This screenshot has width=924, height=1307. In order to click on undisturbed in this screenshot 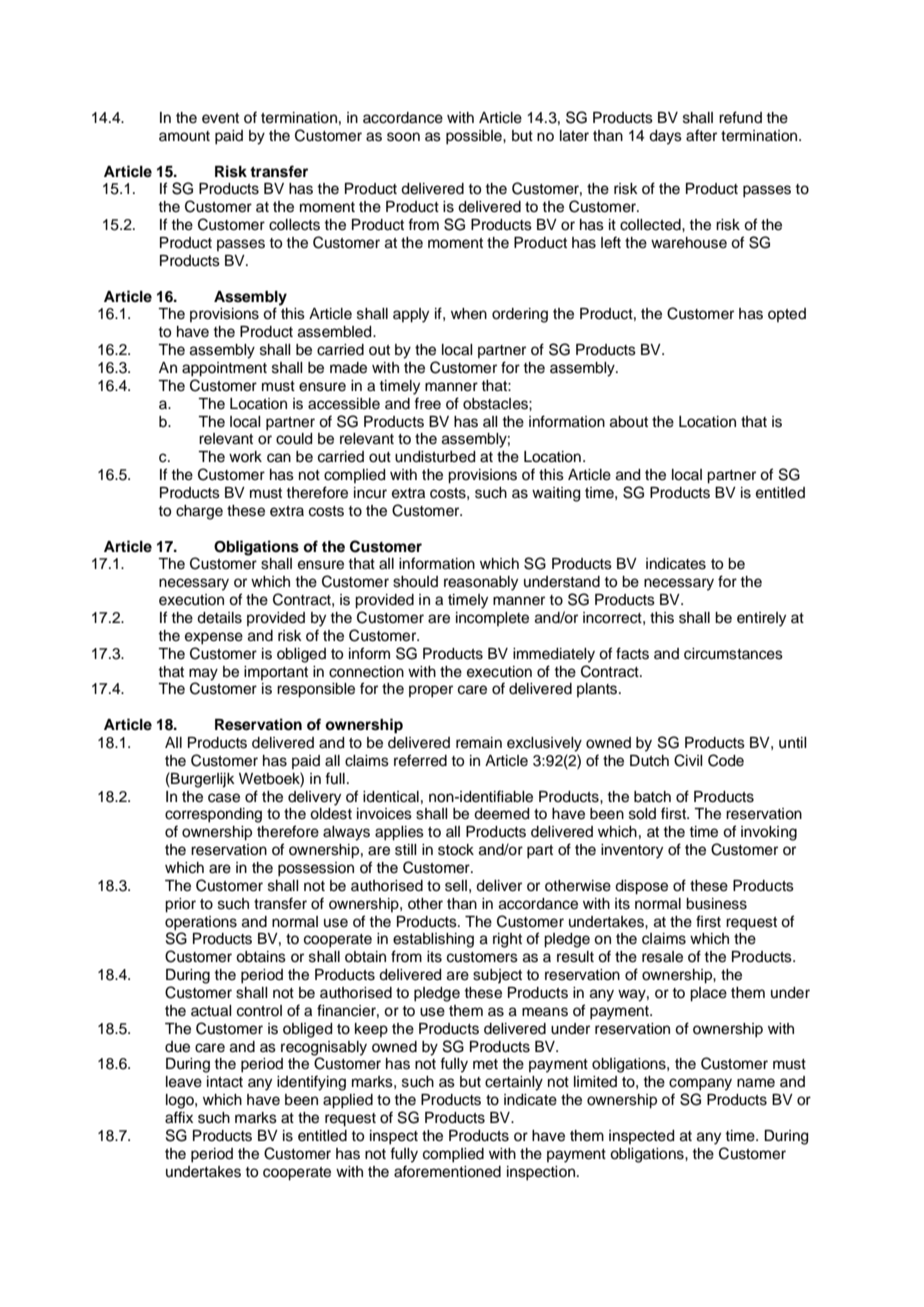, I will do `click(435, 457)`.
